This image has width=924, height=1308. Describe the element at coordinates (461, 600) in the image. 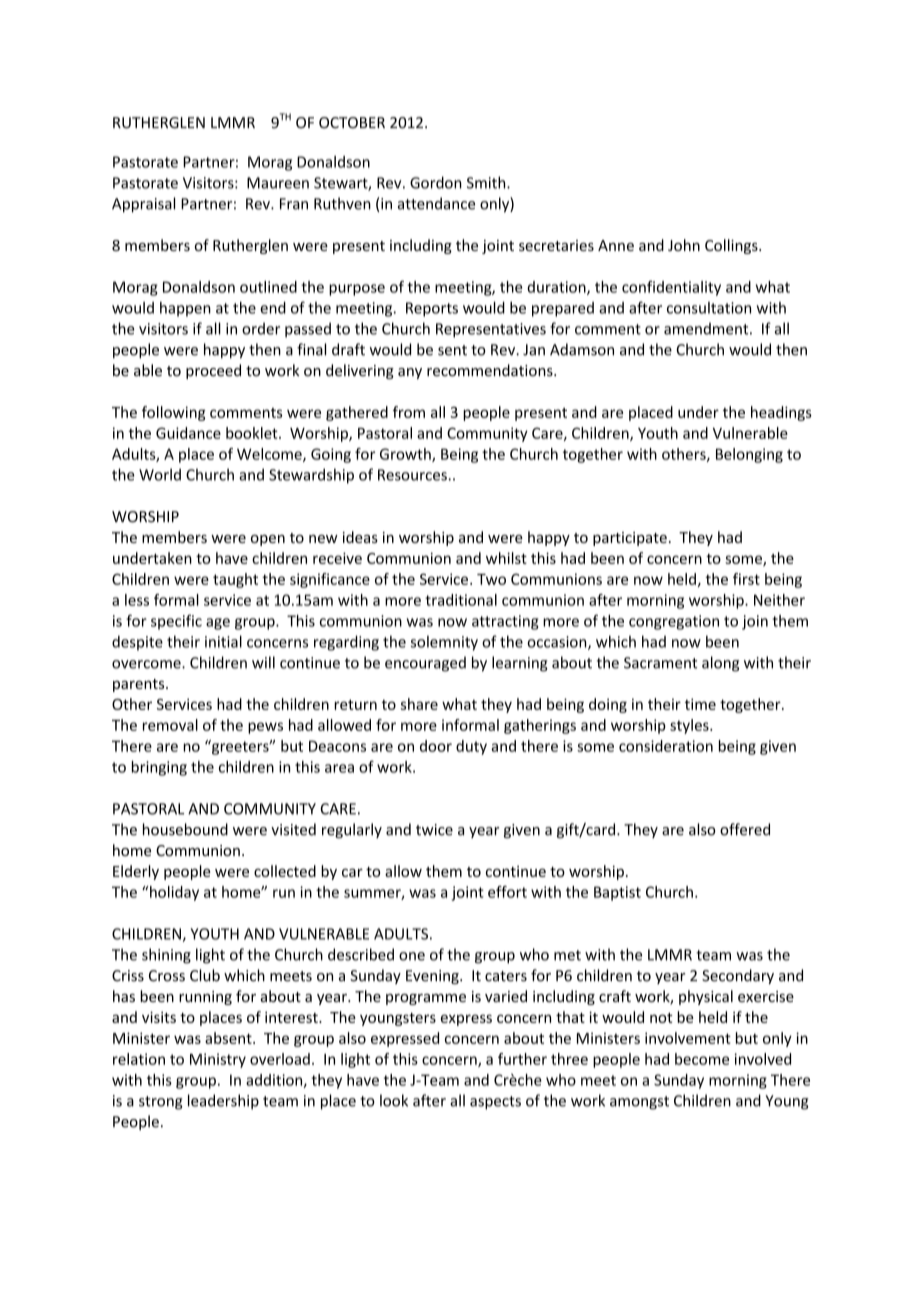

I see `traditional` at that location.
